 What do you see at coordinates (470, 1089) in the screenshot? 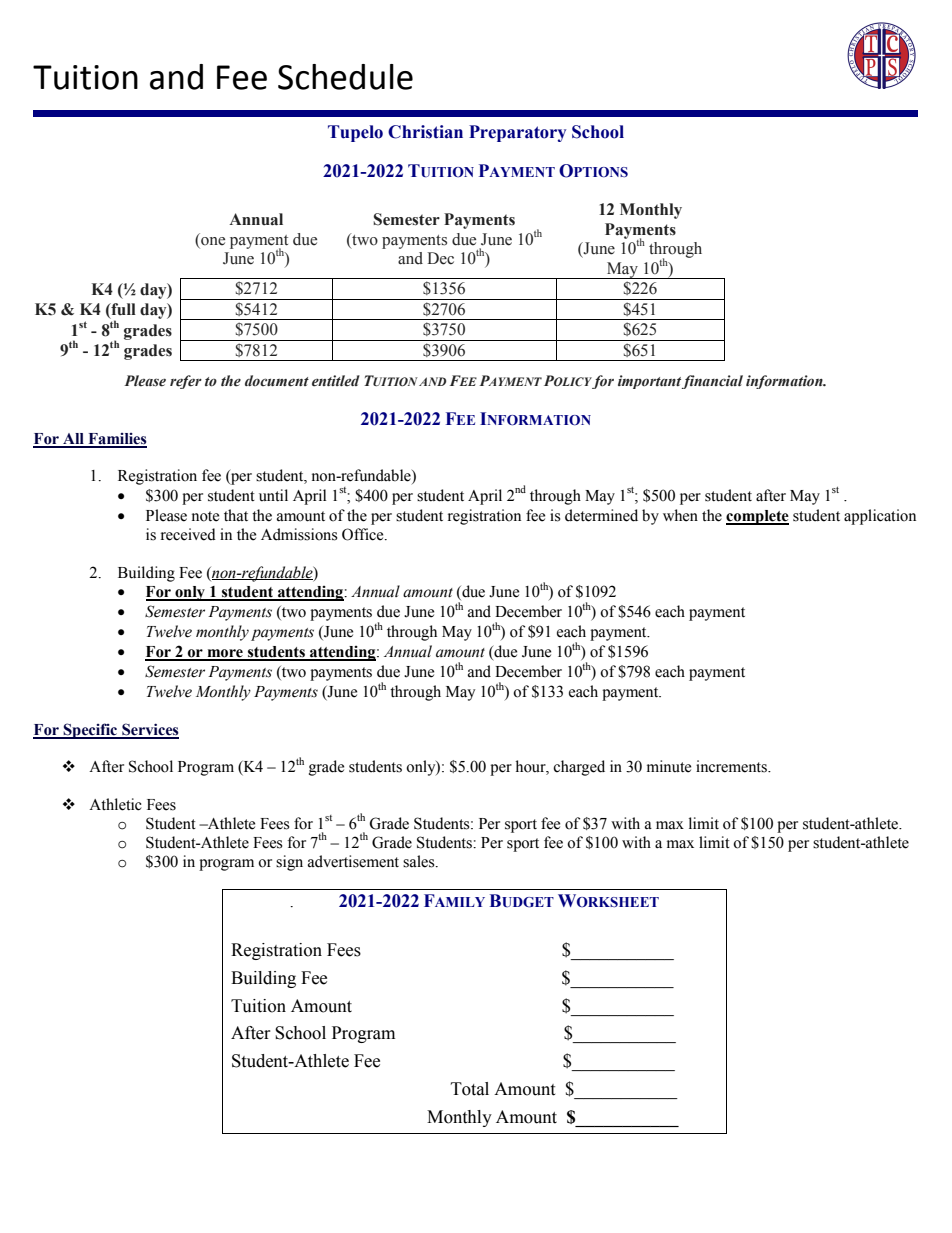
I see `Total` at bounding box center [470, 1089].
